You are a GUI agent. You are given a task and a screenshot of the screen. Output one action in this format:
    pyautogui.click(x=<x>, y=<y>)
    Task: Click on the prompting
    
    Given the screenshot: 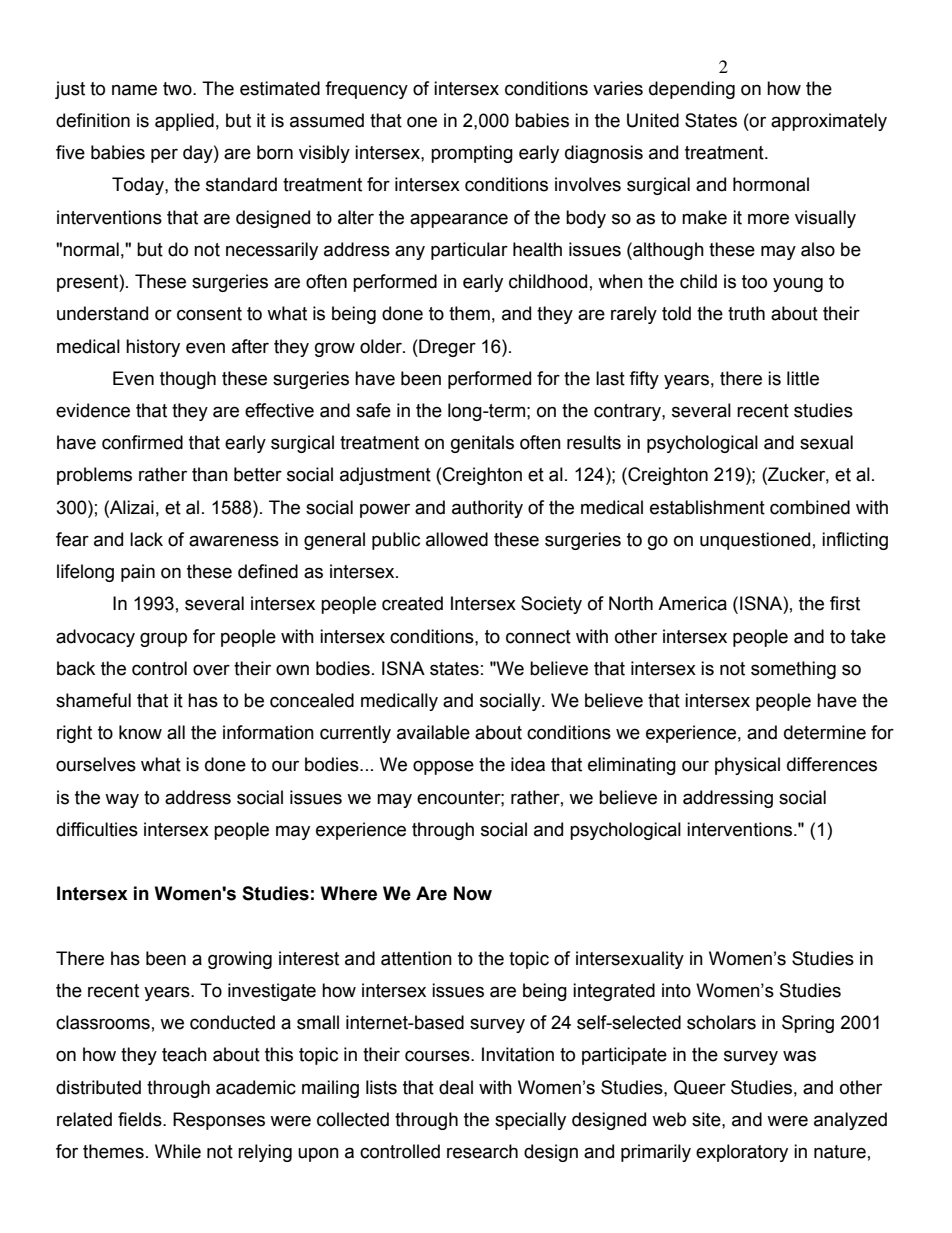 What is the action you would take?
    pyautogui.click(x=472, y=154)
